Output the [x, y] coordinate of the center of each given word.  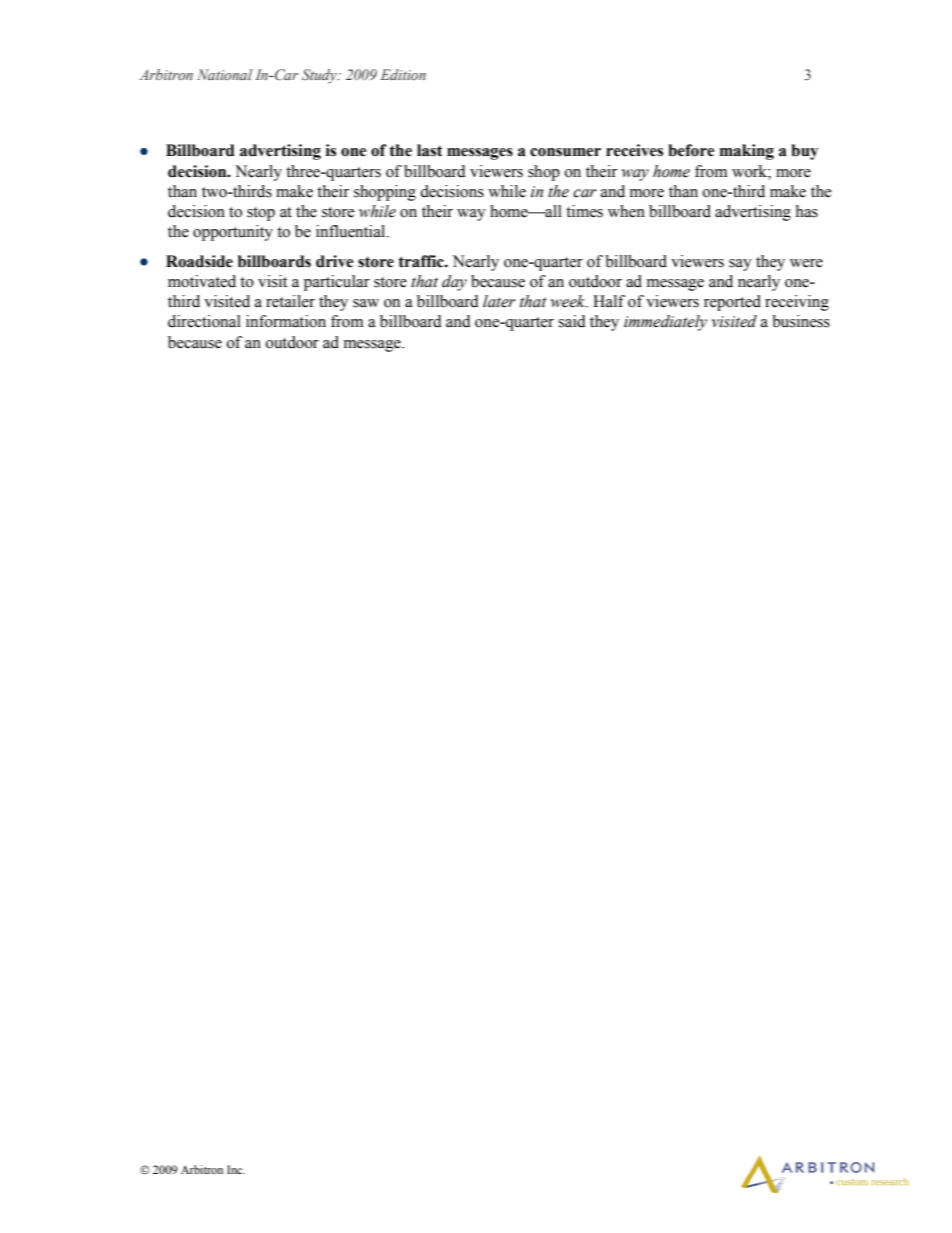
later [499, 301]
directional [204, 321]
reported [732, 303]
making [747, 152]
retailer [290, 301]
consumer [565, 152]
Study [320, 76]
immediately [665, 323]
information [286, 321]
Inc [236, 1169]
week [569, 301]
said [572, 321]
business [801, 321]
